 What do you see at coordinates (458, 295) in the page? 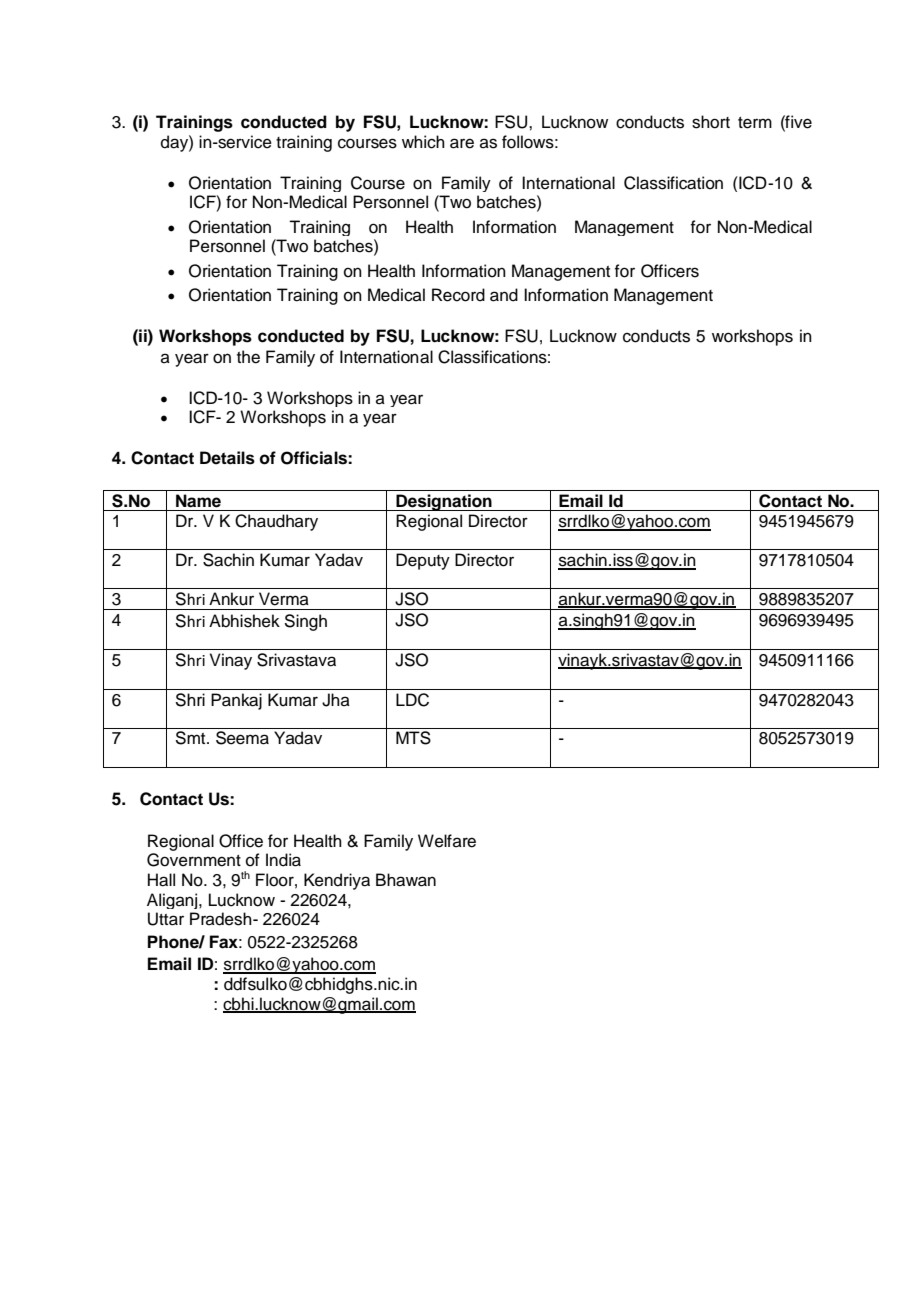
I see `Record` at bounding box center [458, 295].
